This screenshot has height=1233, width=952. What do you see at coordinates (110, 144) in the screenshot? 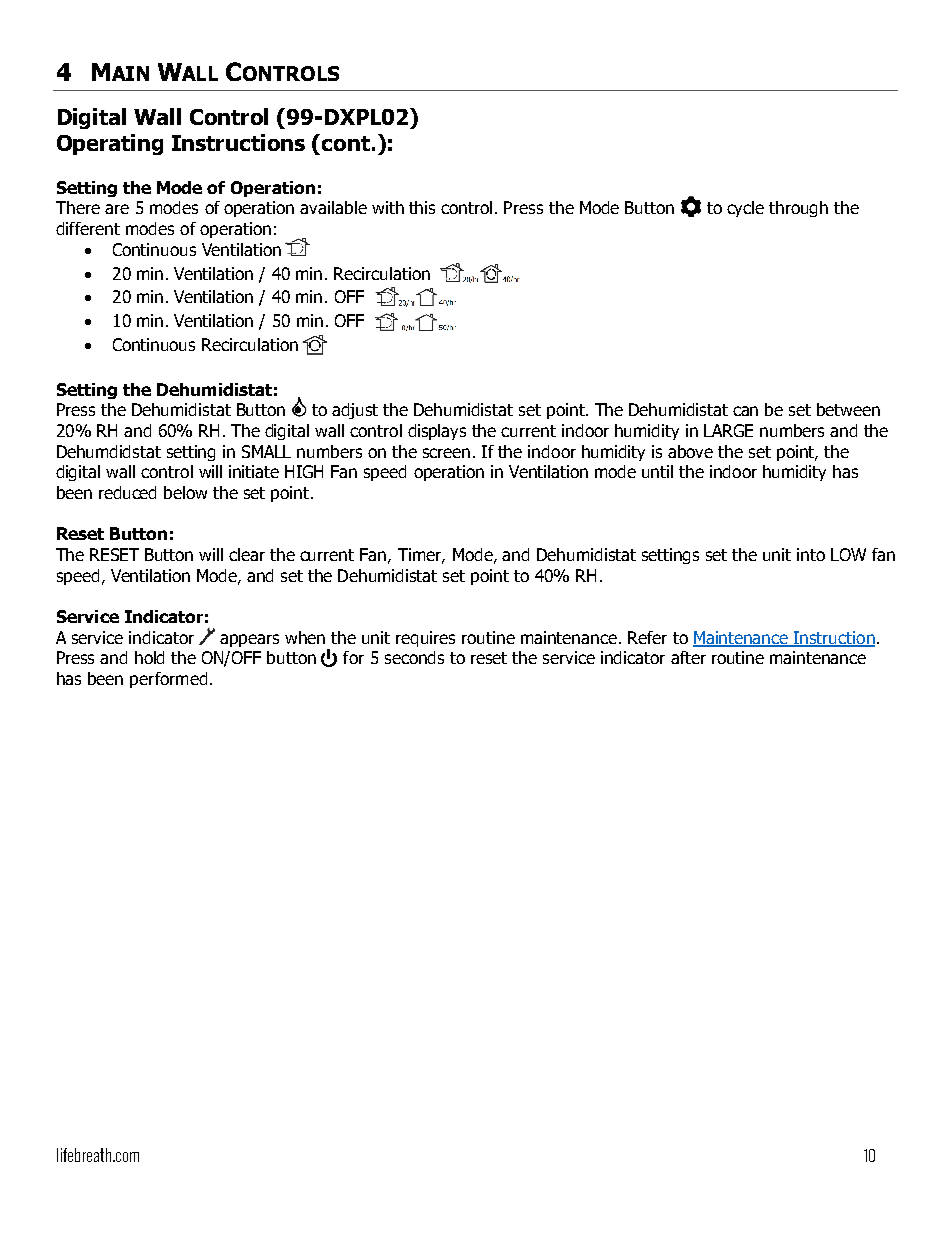
I see `Operating` at bounding box center [110, 144].
